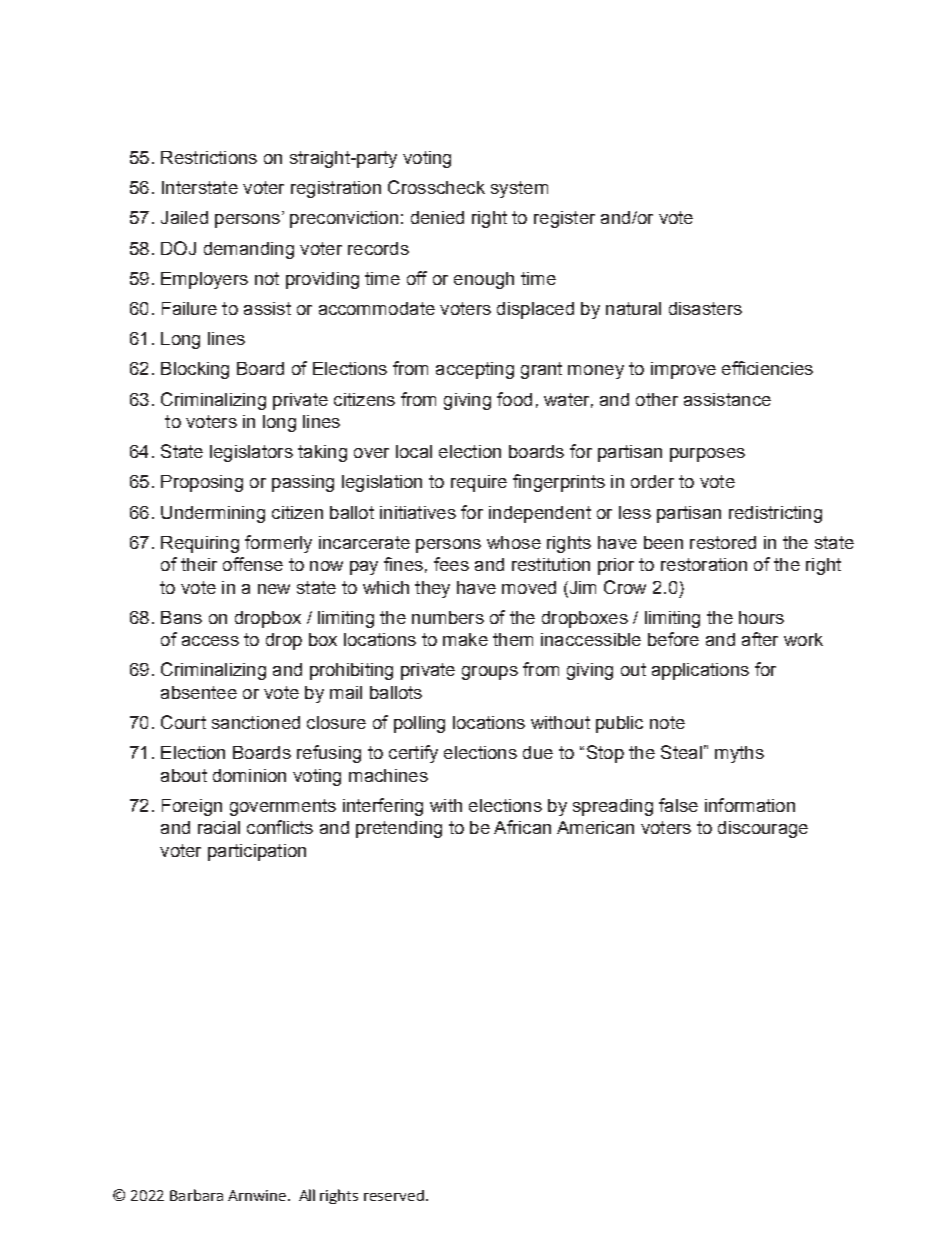 This image has width=952, height=1233. I want to click on sanctioned, so click(256, 722).
